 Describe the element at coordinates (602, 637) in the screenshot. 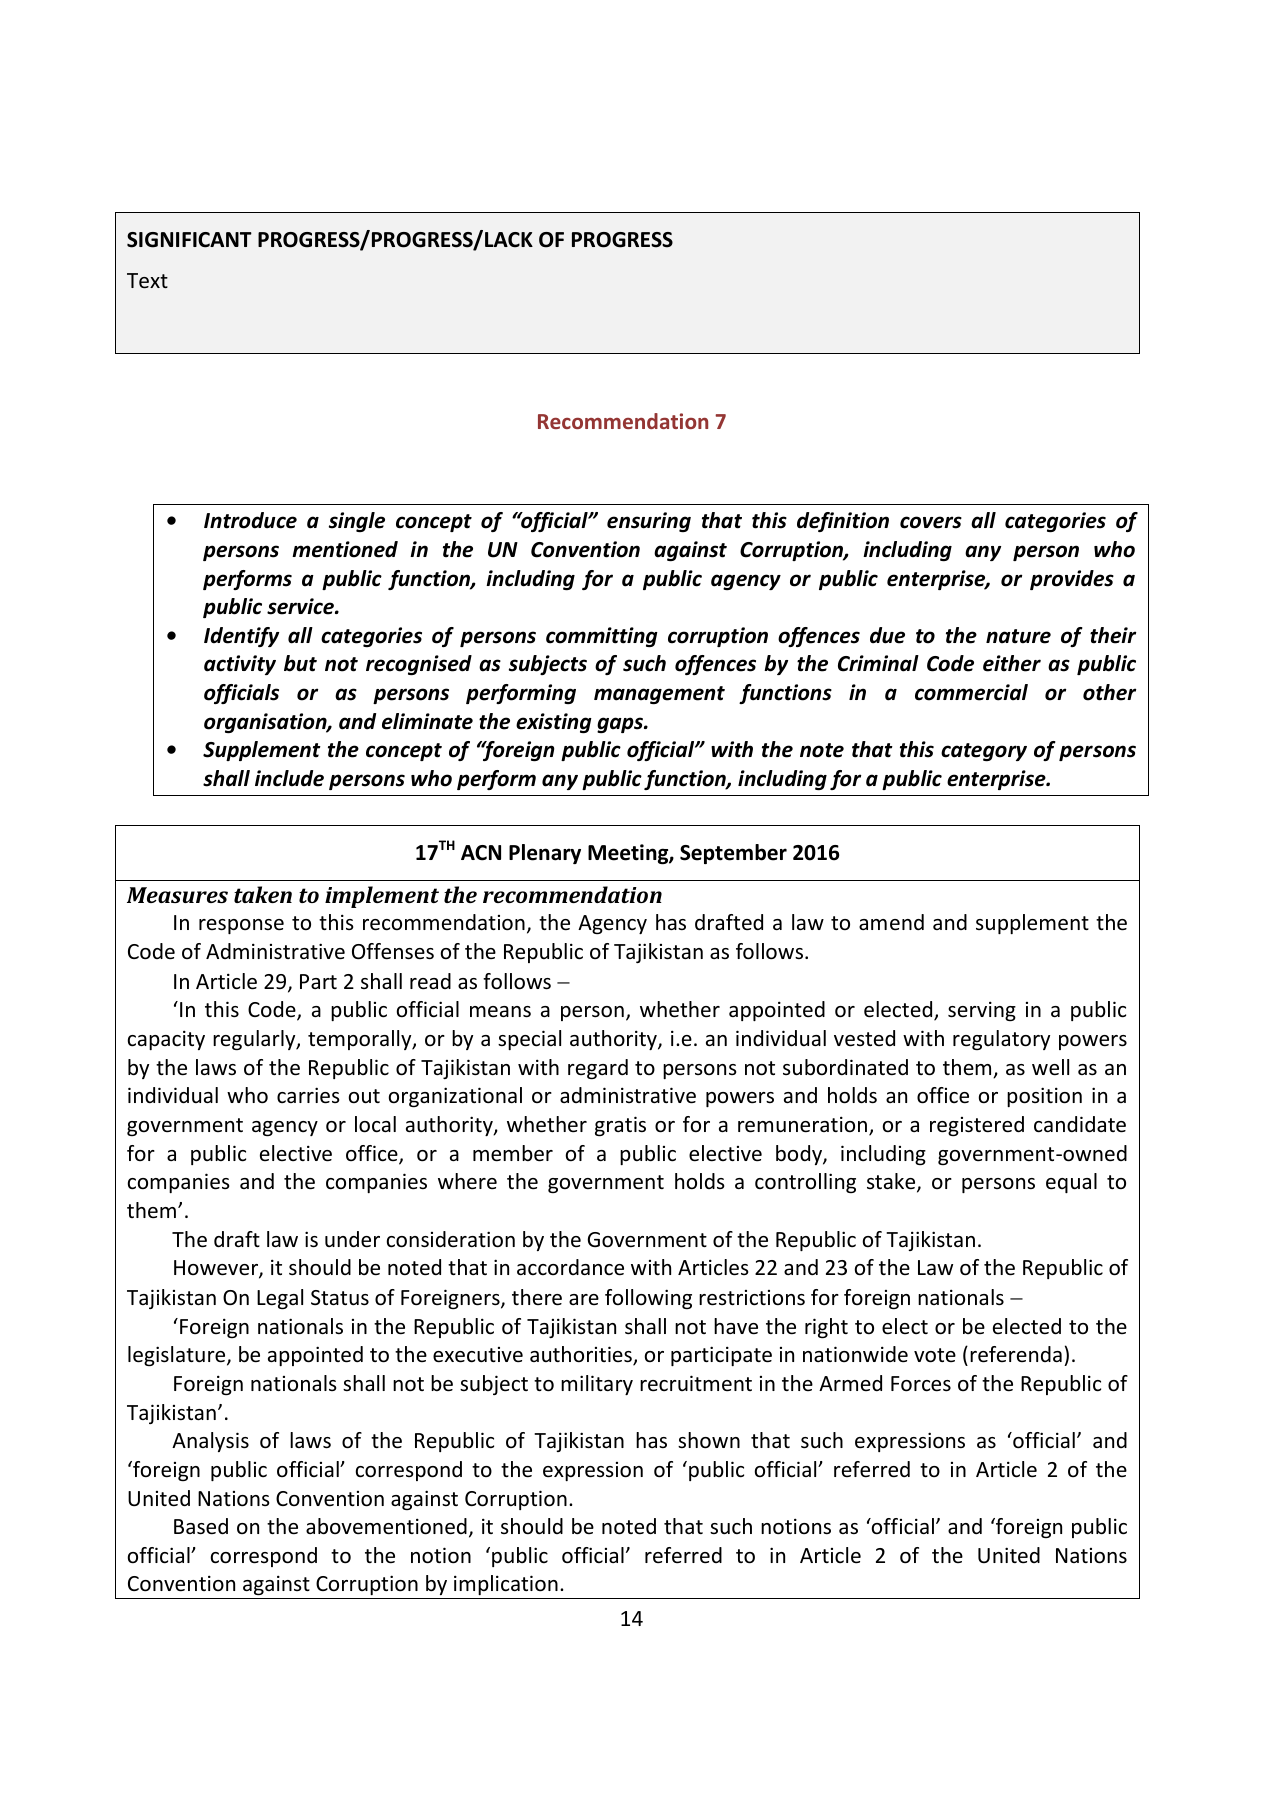

I see `committing` at that location.
